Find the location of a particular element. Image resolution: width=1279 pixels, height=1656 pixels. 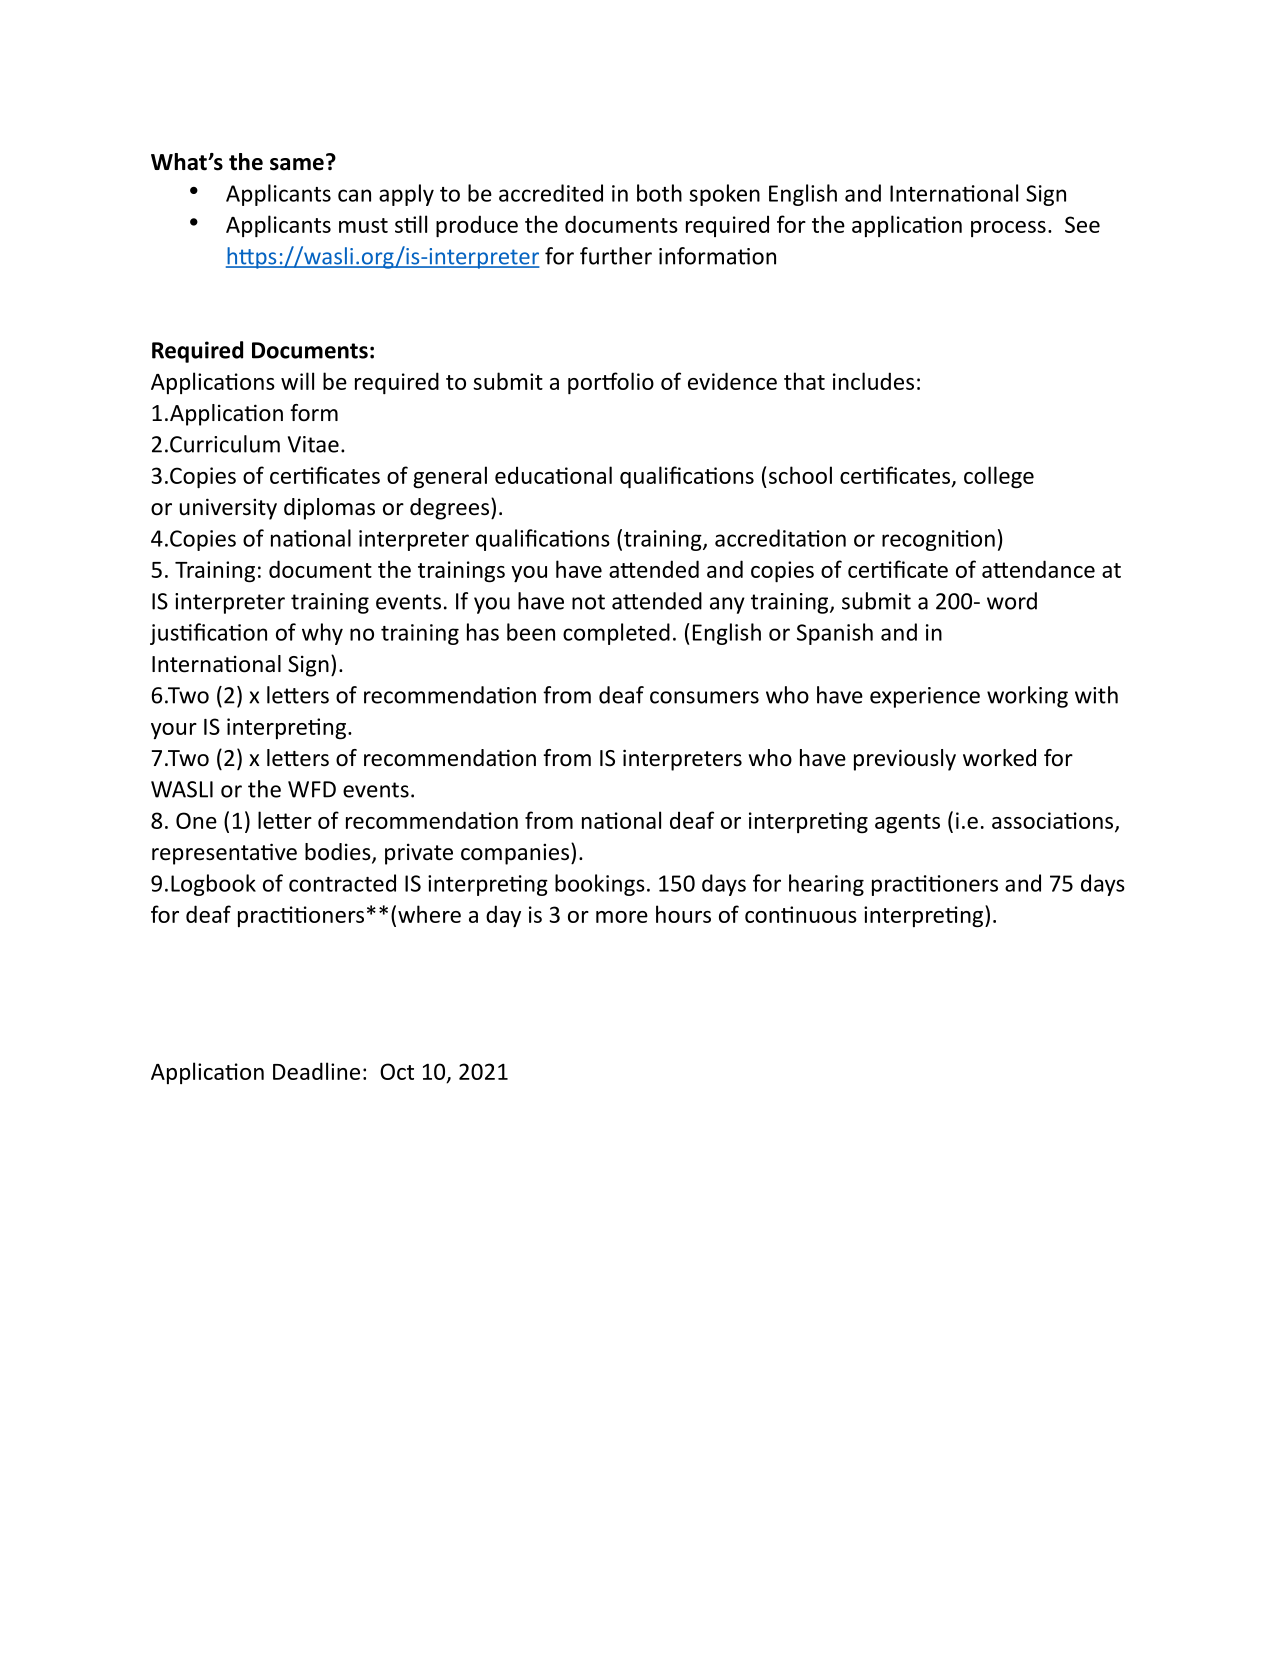

Deadline is located at coordinates (316, 1071).
